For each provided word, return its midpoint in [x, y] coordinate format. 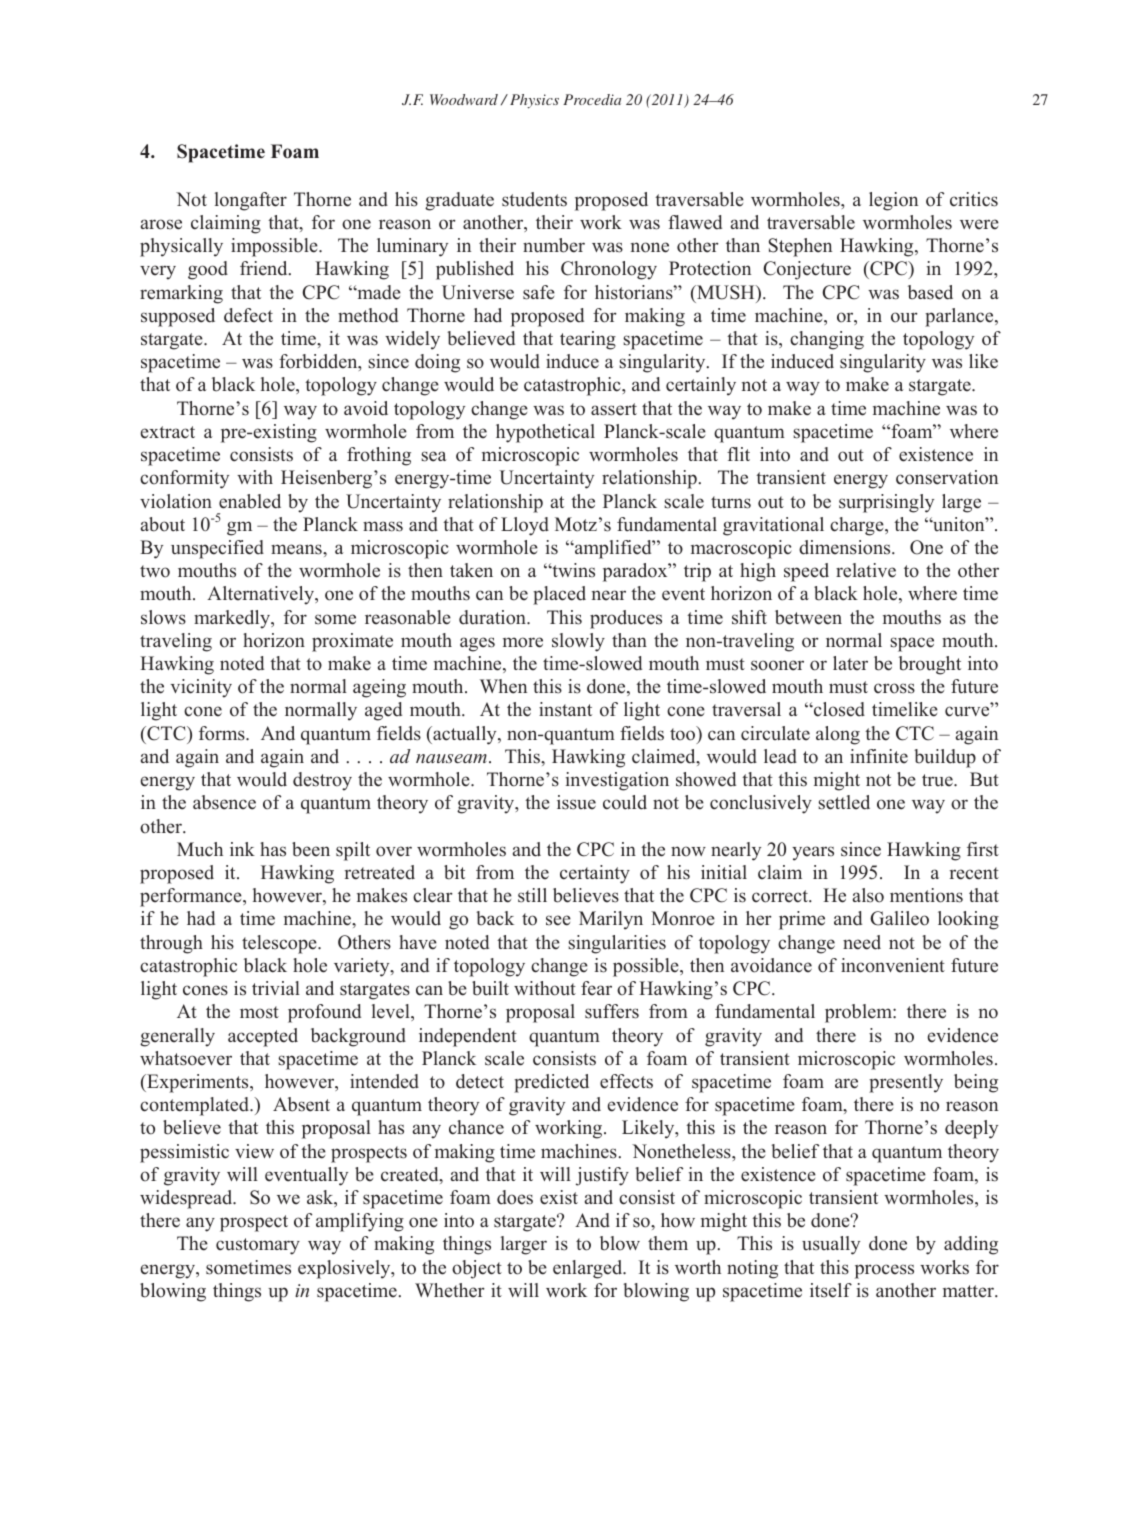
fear [596, 988]
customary [258, 1246]
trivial [276, 988]
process [884, 1271]
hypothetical [545, 433]
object [477, 1269]
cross [894, 688]
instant [565, 709]
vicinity [201, 688]
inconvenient [893, 965]
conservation [947, 477]
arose [161, 224]
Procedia [592, 99]
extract [168, 432]
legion [893, 201]
